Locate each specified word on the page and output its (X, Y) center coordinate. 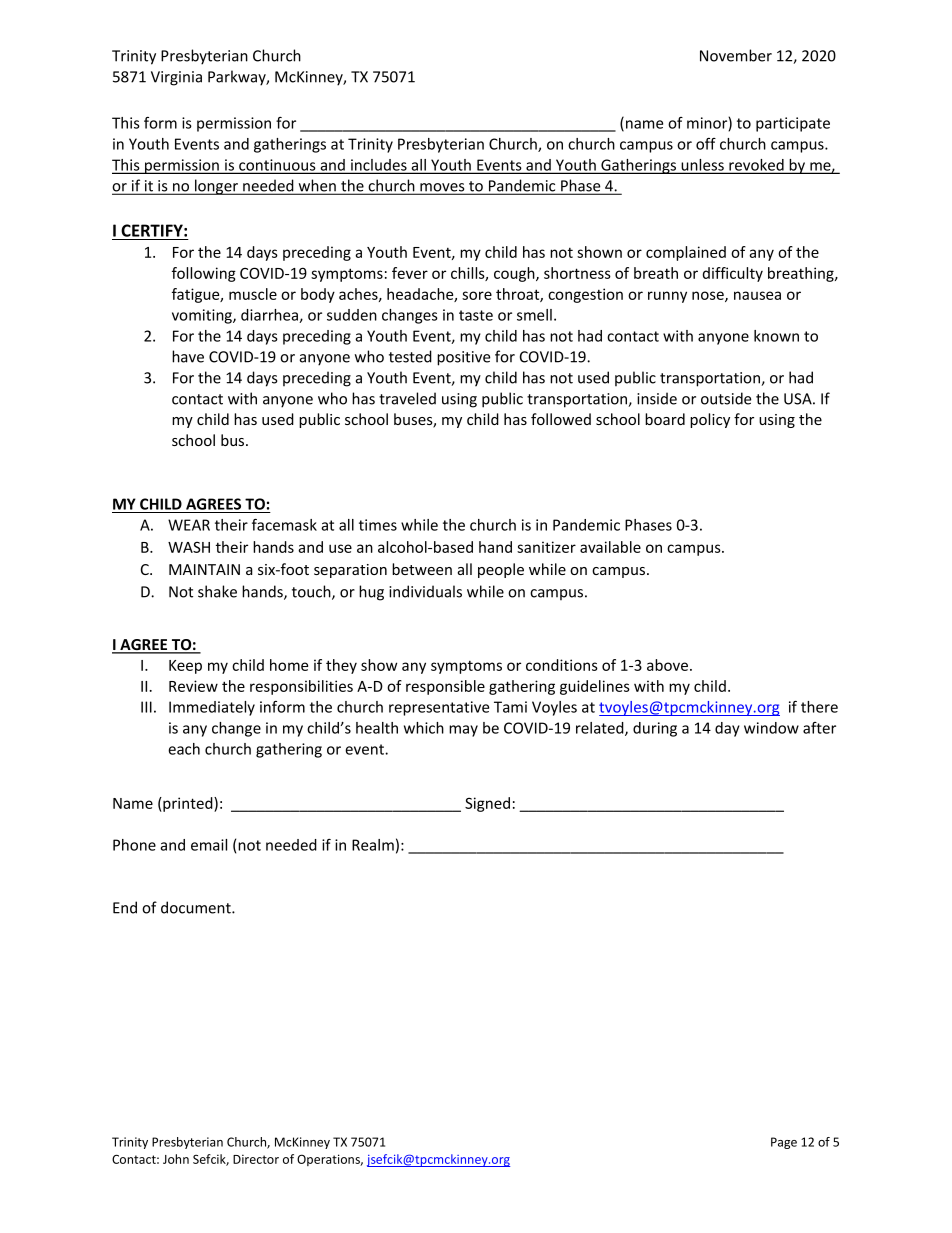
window (771, 728)
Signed (487, 804)
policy (710, 420)
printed (188, 804)
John (176, 1159)
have (188, 356)
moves (442, 188)
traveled (407, 398)
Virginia (176, 78)
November (736, 55)
